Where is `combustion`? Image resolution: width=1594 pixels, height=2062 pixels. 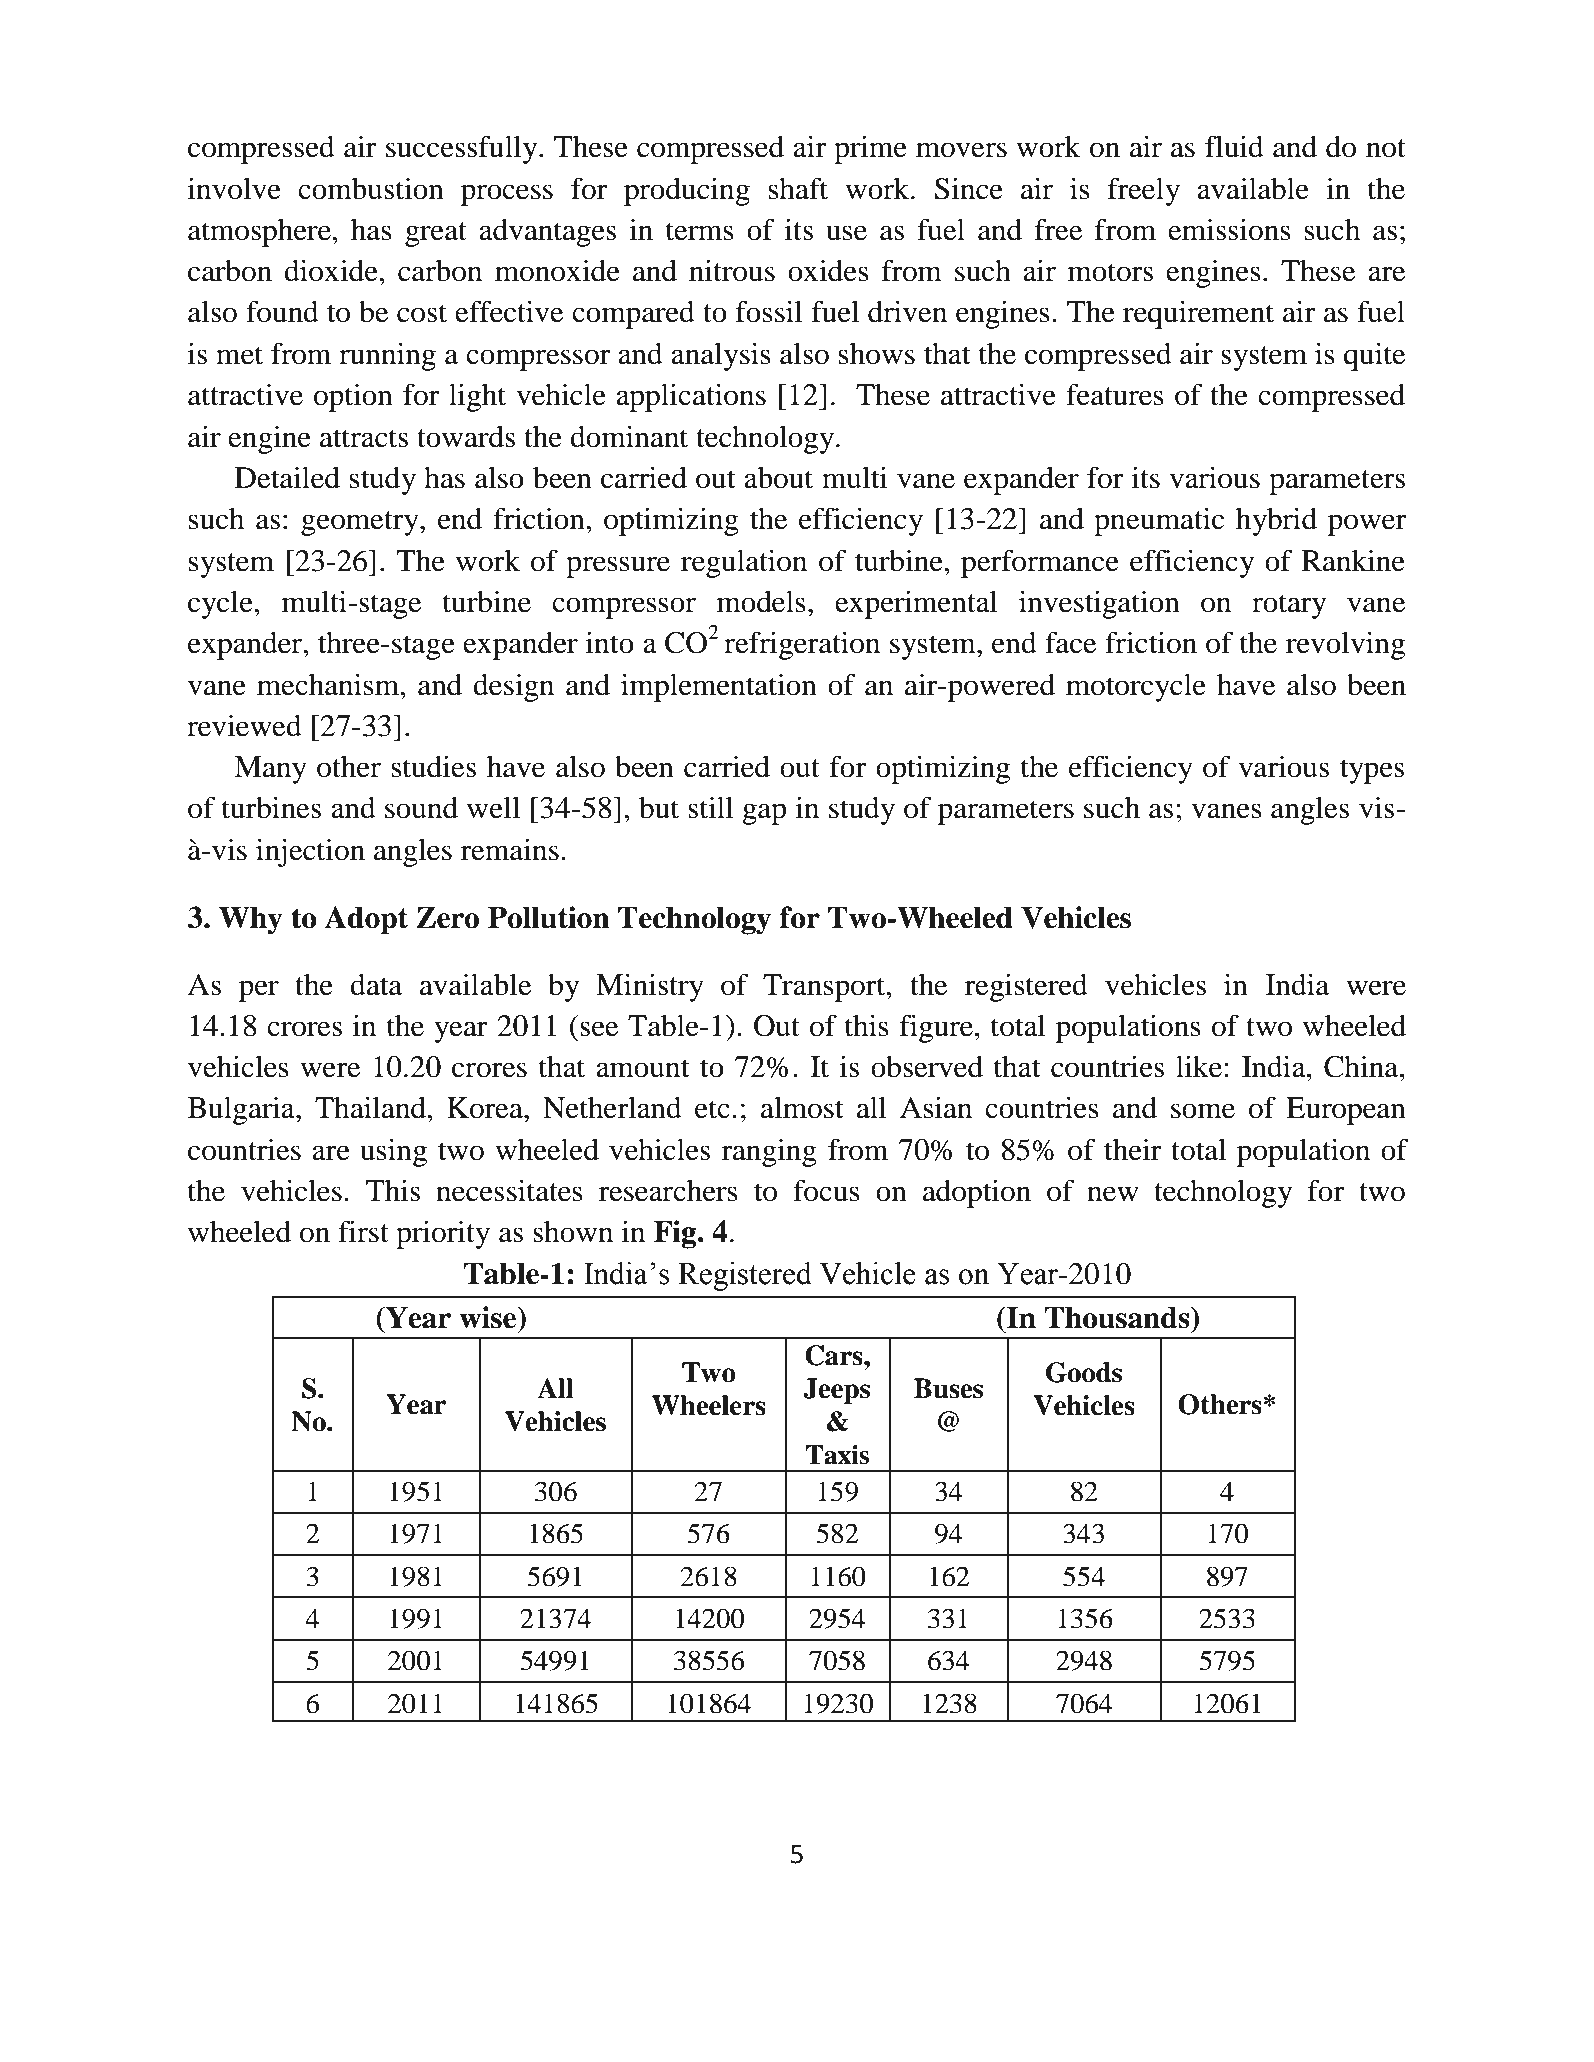 combustion is located at coordinates (371, 188).
